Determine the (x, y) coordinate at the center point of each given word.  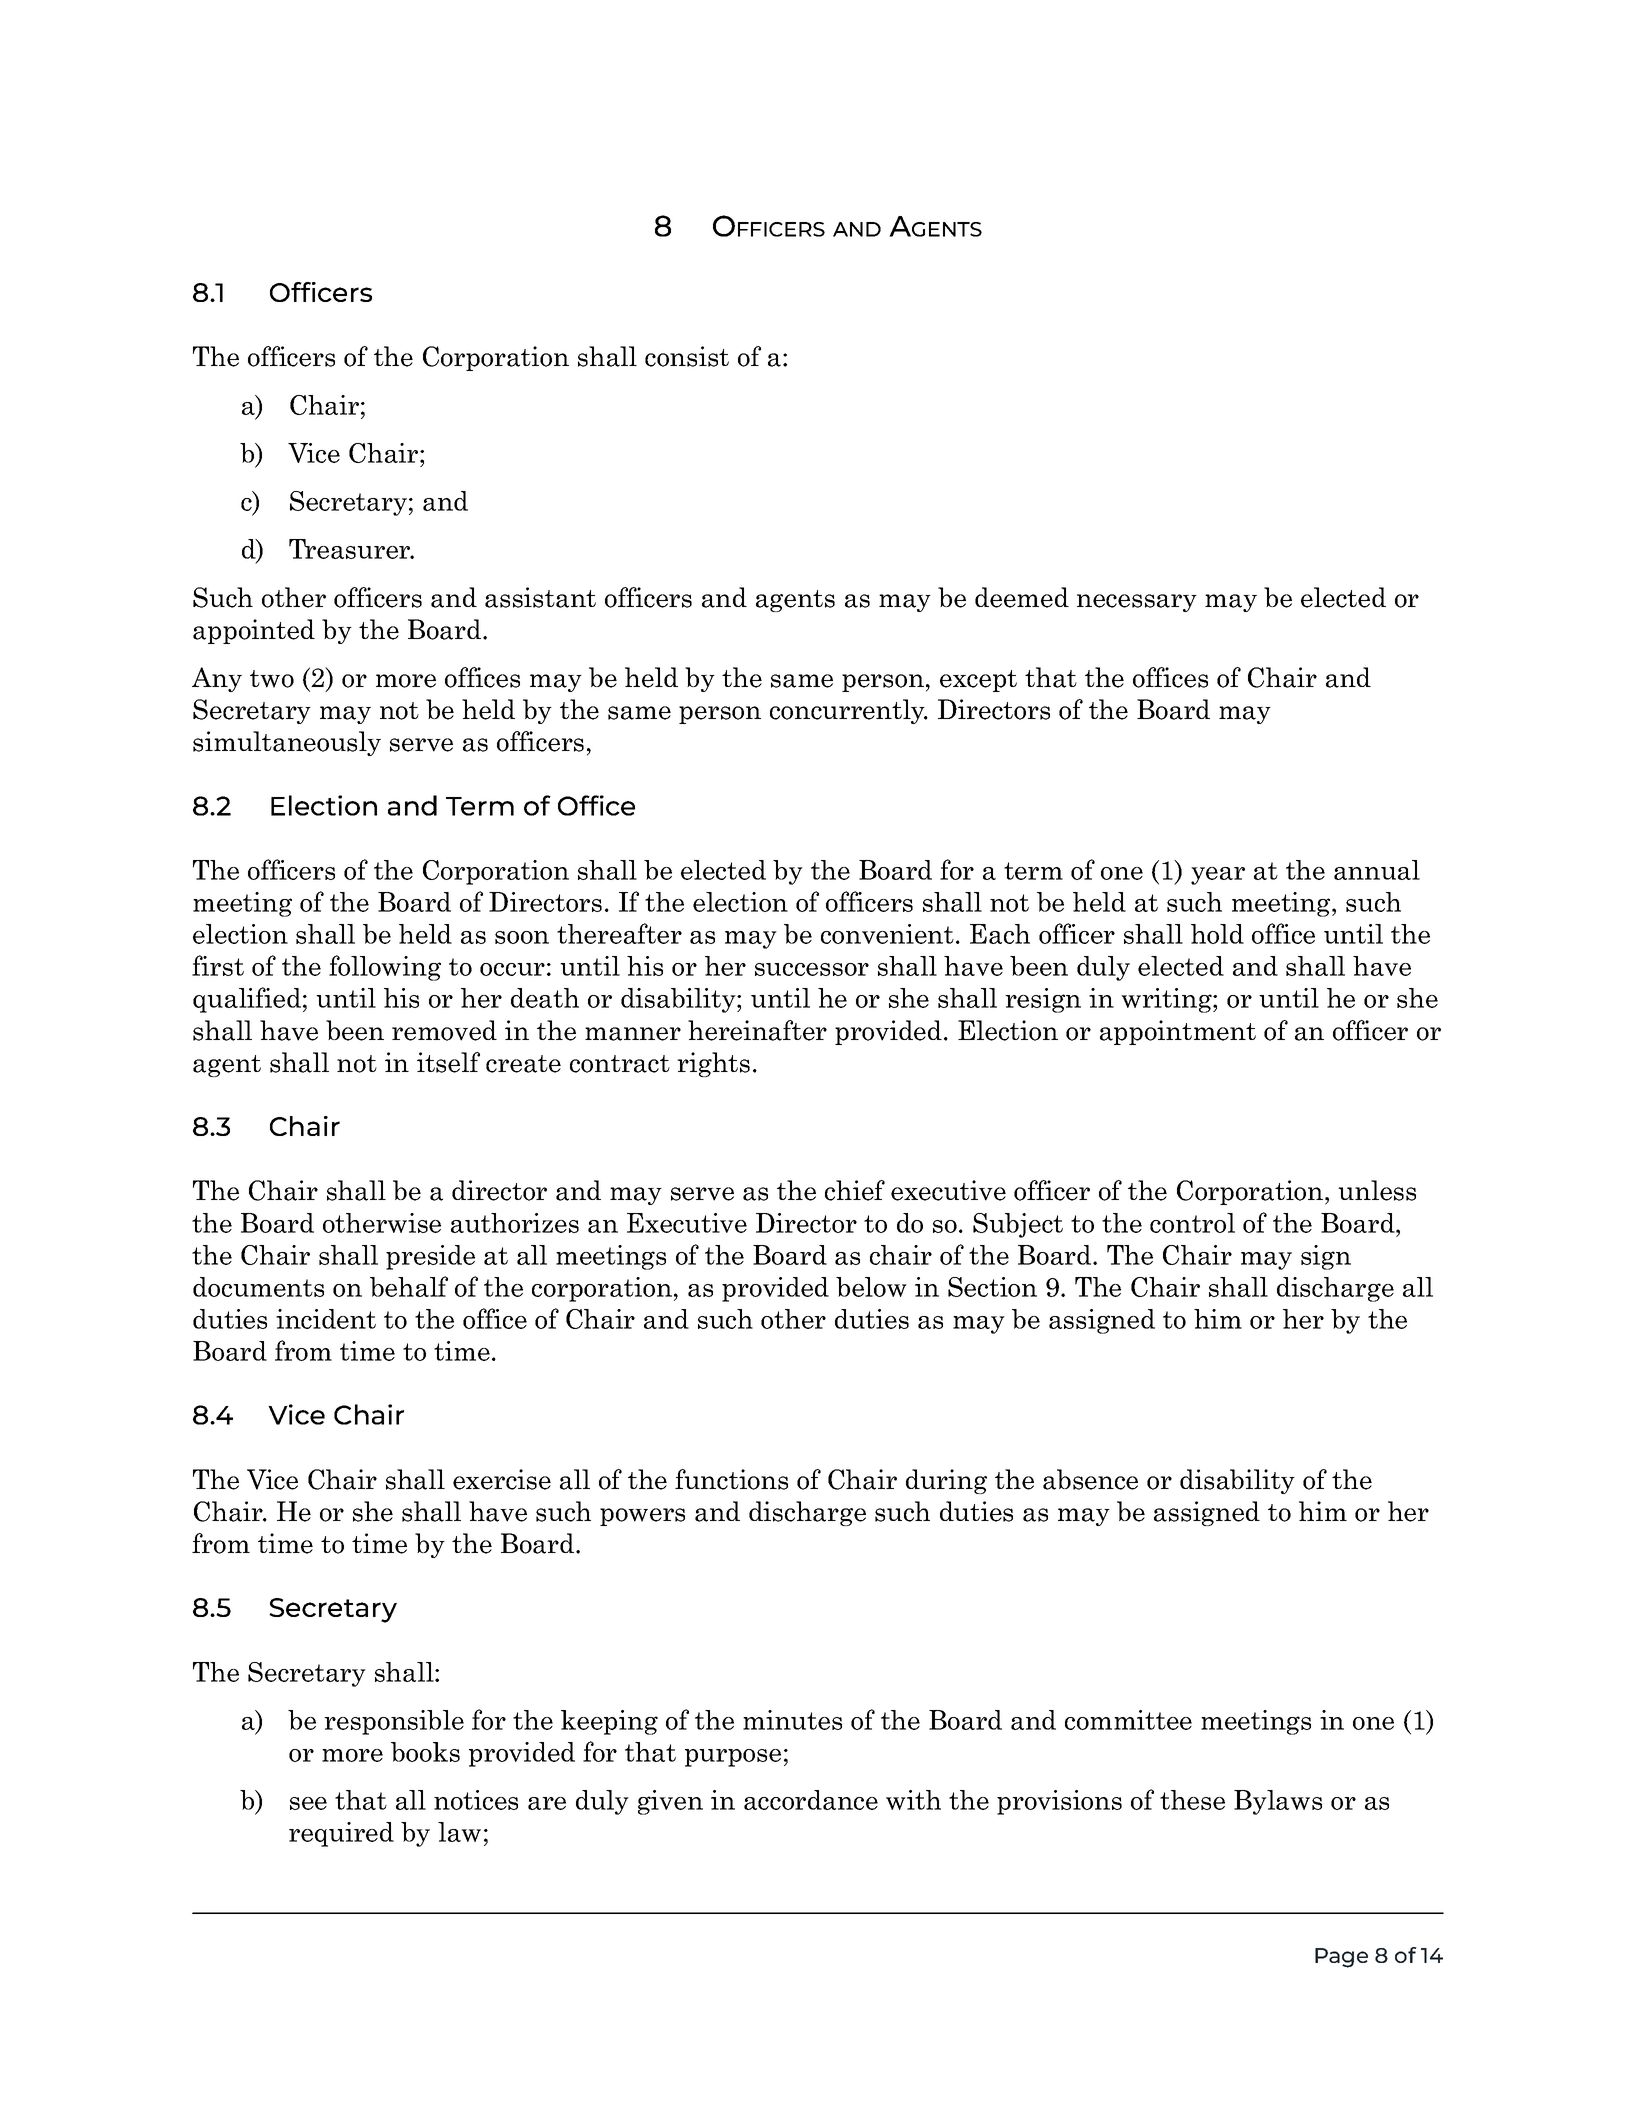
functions (731, 1479)
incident (326, 1319)
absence (1090, 1479)
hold (1217, 934)
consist (687, 356)
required (341, 1834)
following (385, 968)
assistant (540, 597)
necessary (1137, 603)
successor (812, 969)
